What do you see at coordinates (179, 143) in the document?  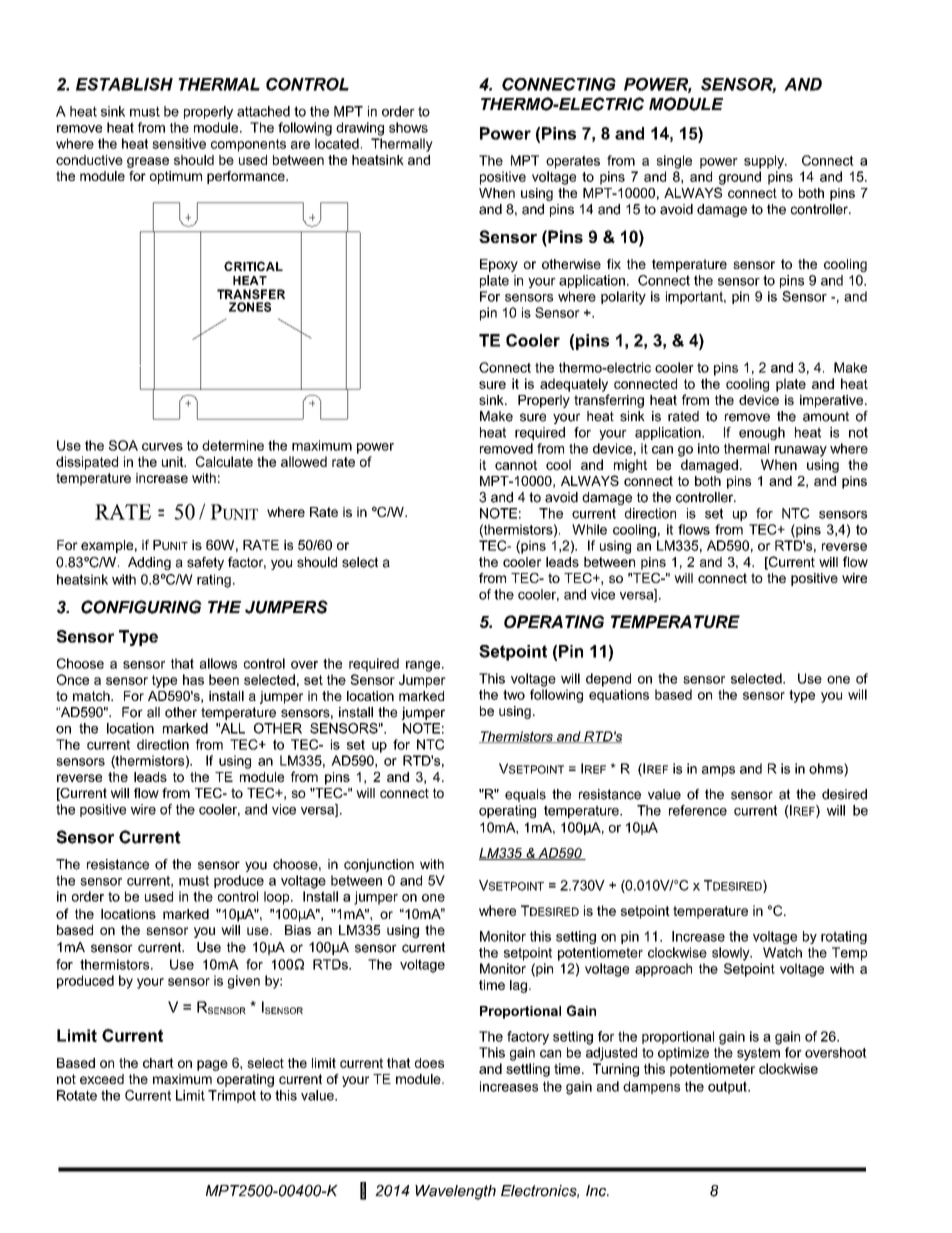 I see `sensitive` at bounding box center [179, 143].
